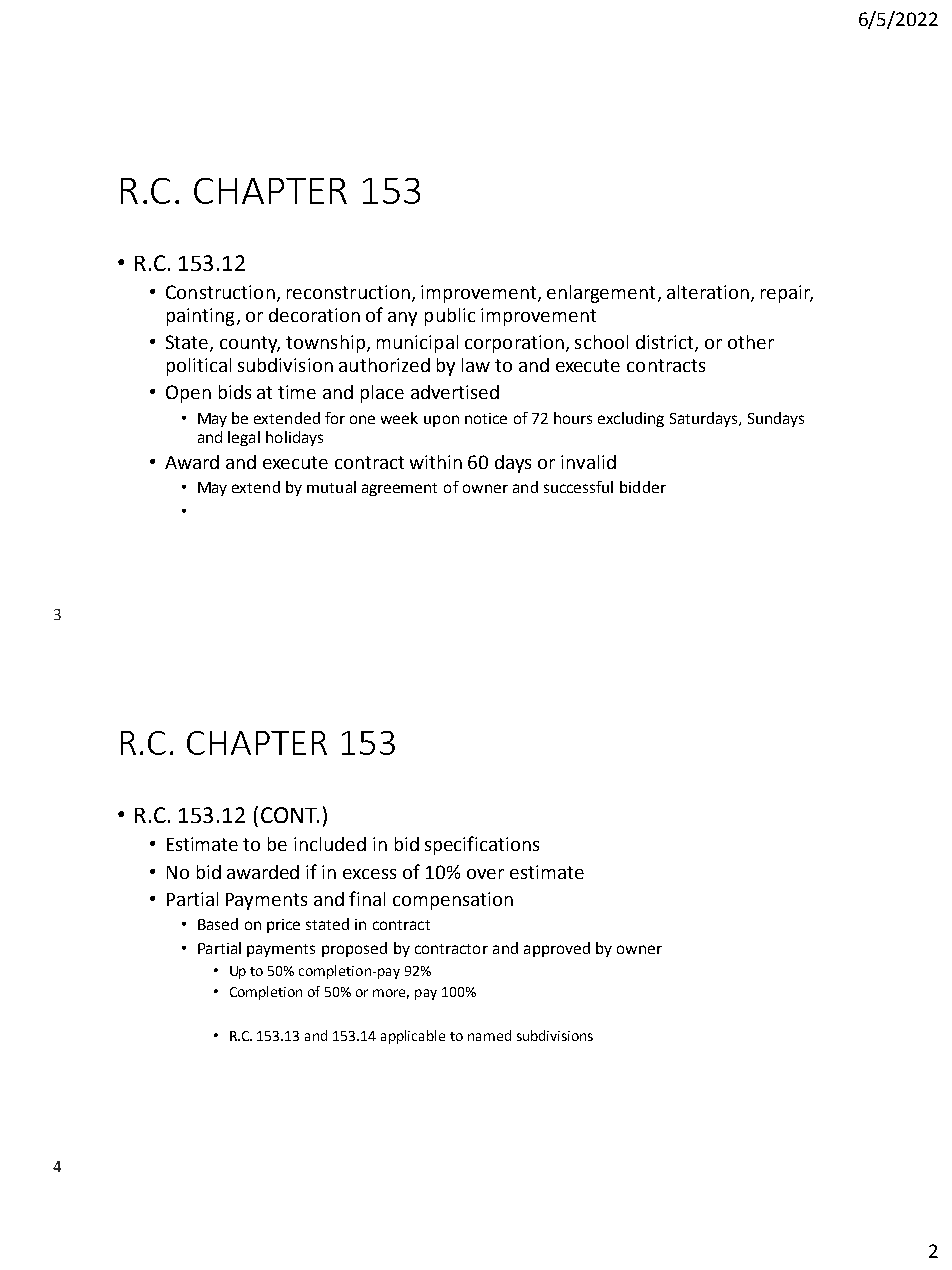 The width and height of the screenshot is (952, 1270). I want to click on approved, so click(557, 949).
